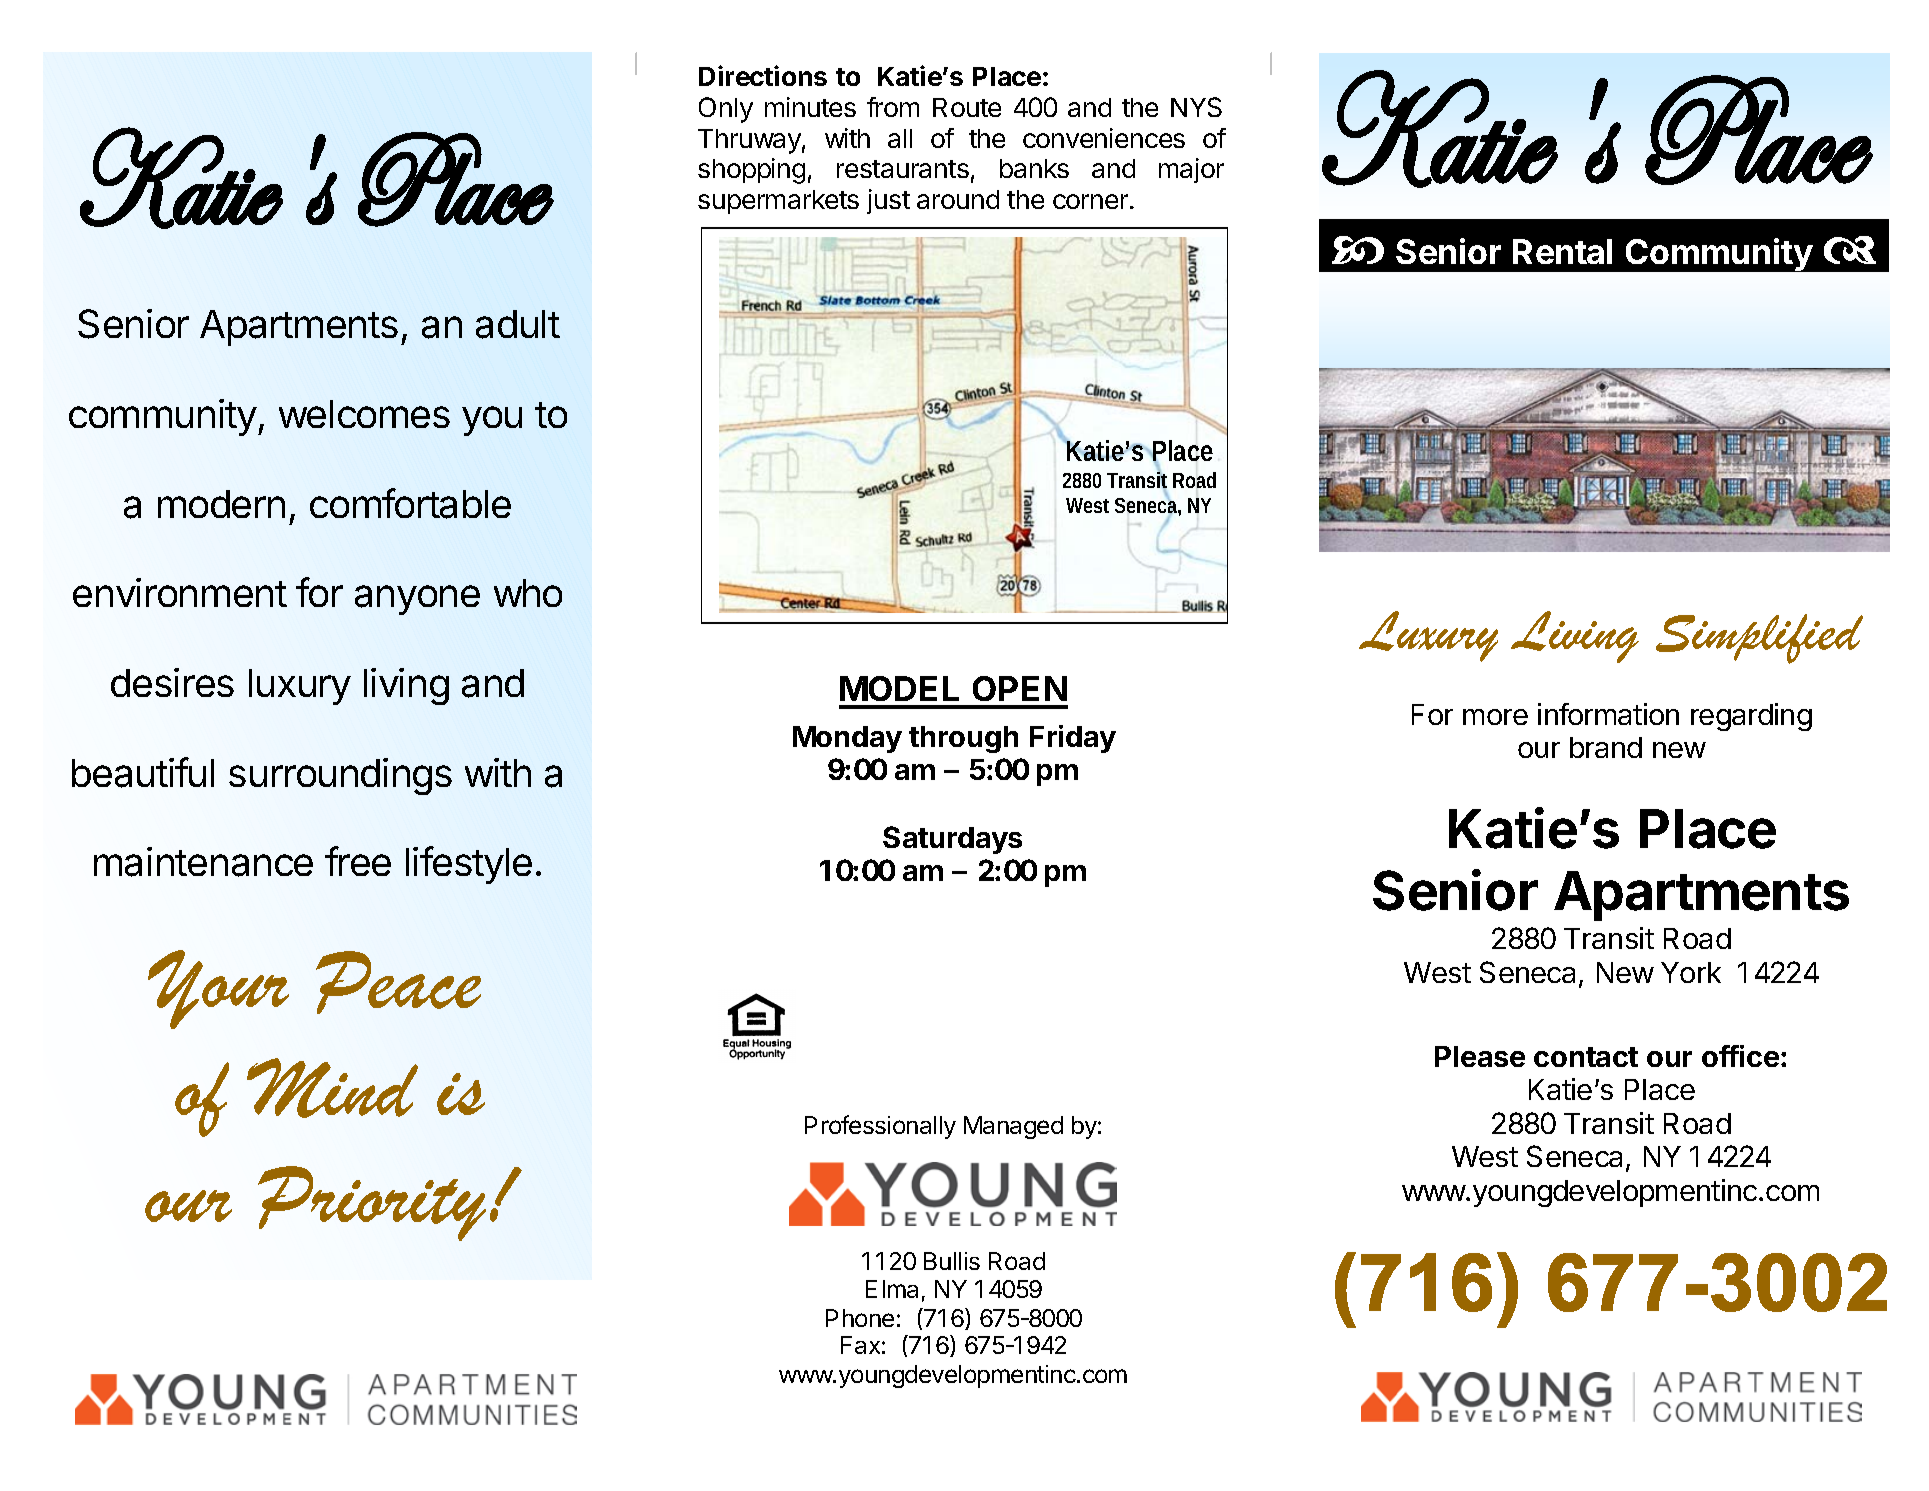 This document has width=1929, height=1491. I want to click on contact, so click(1586, 1057).
